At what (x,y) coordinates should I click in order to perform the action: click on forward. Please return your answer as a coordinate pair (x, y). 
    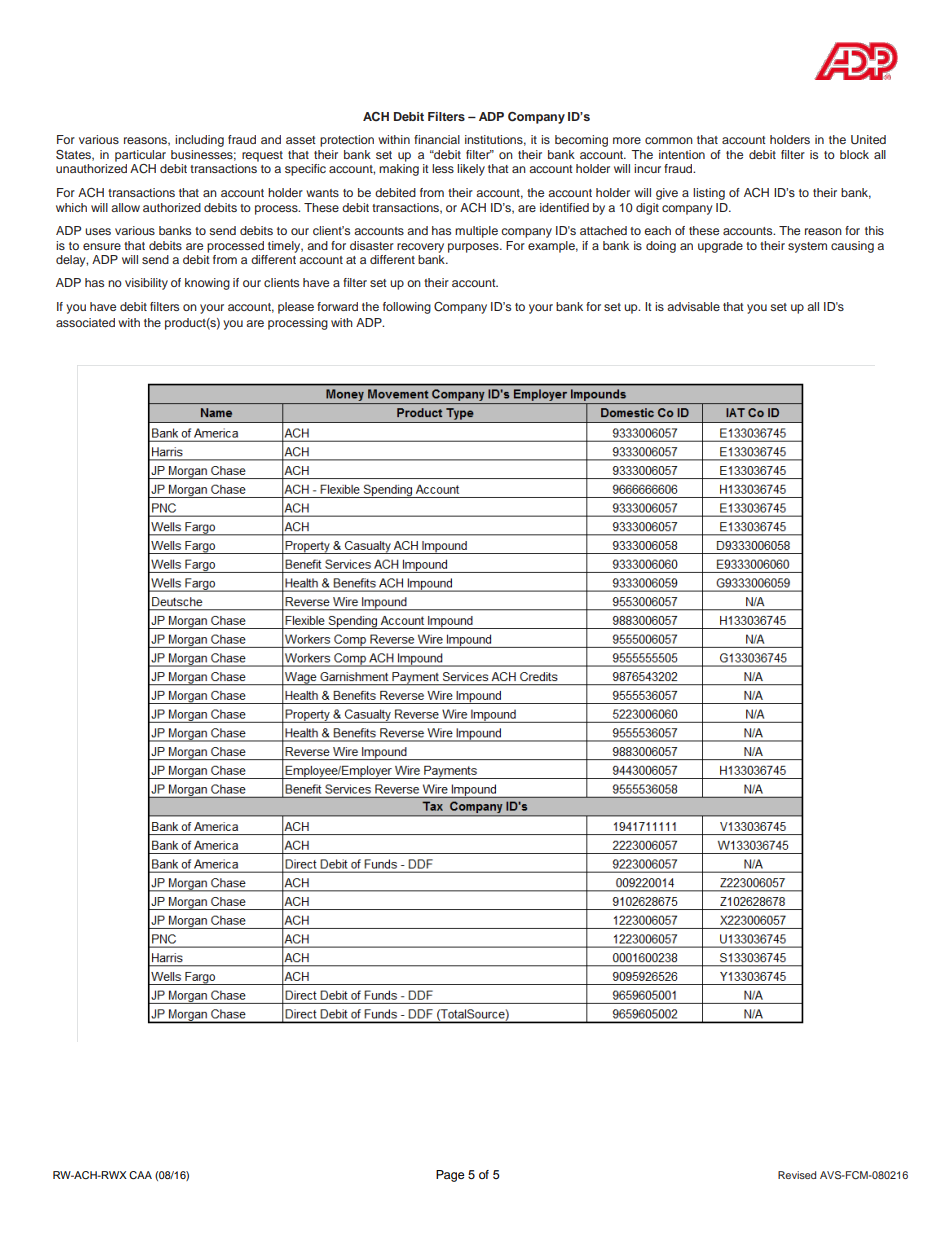
    Looking at the image, I should click on (337, 306).
